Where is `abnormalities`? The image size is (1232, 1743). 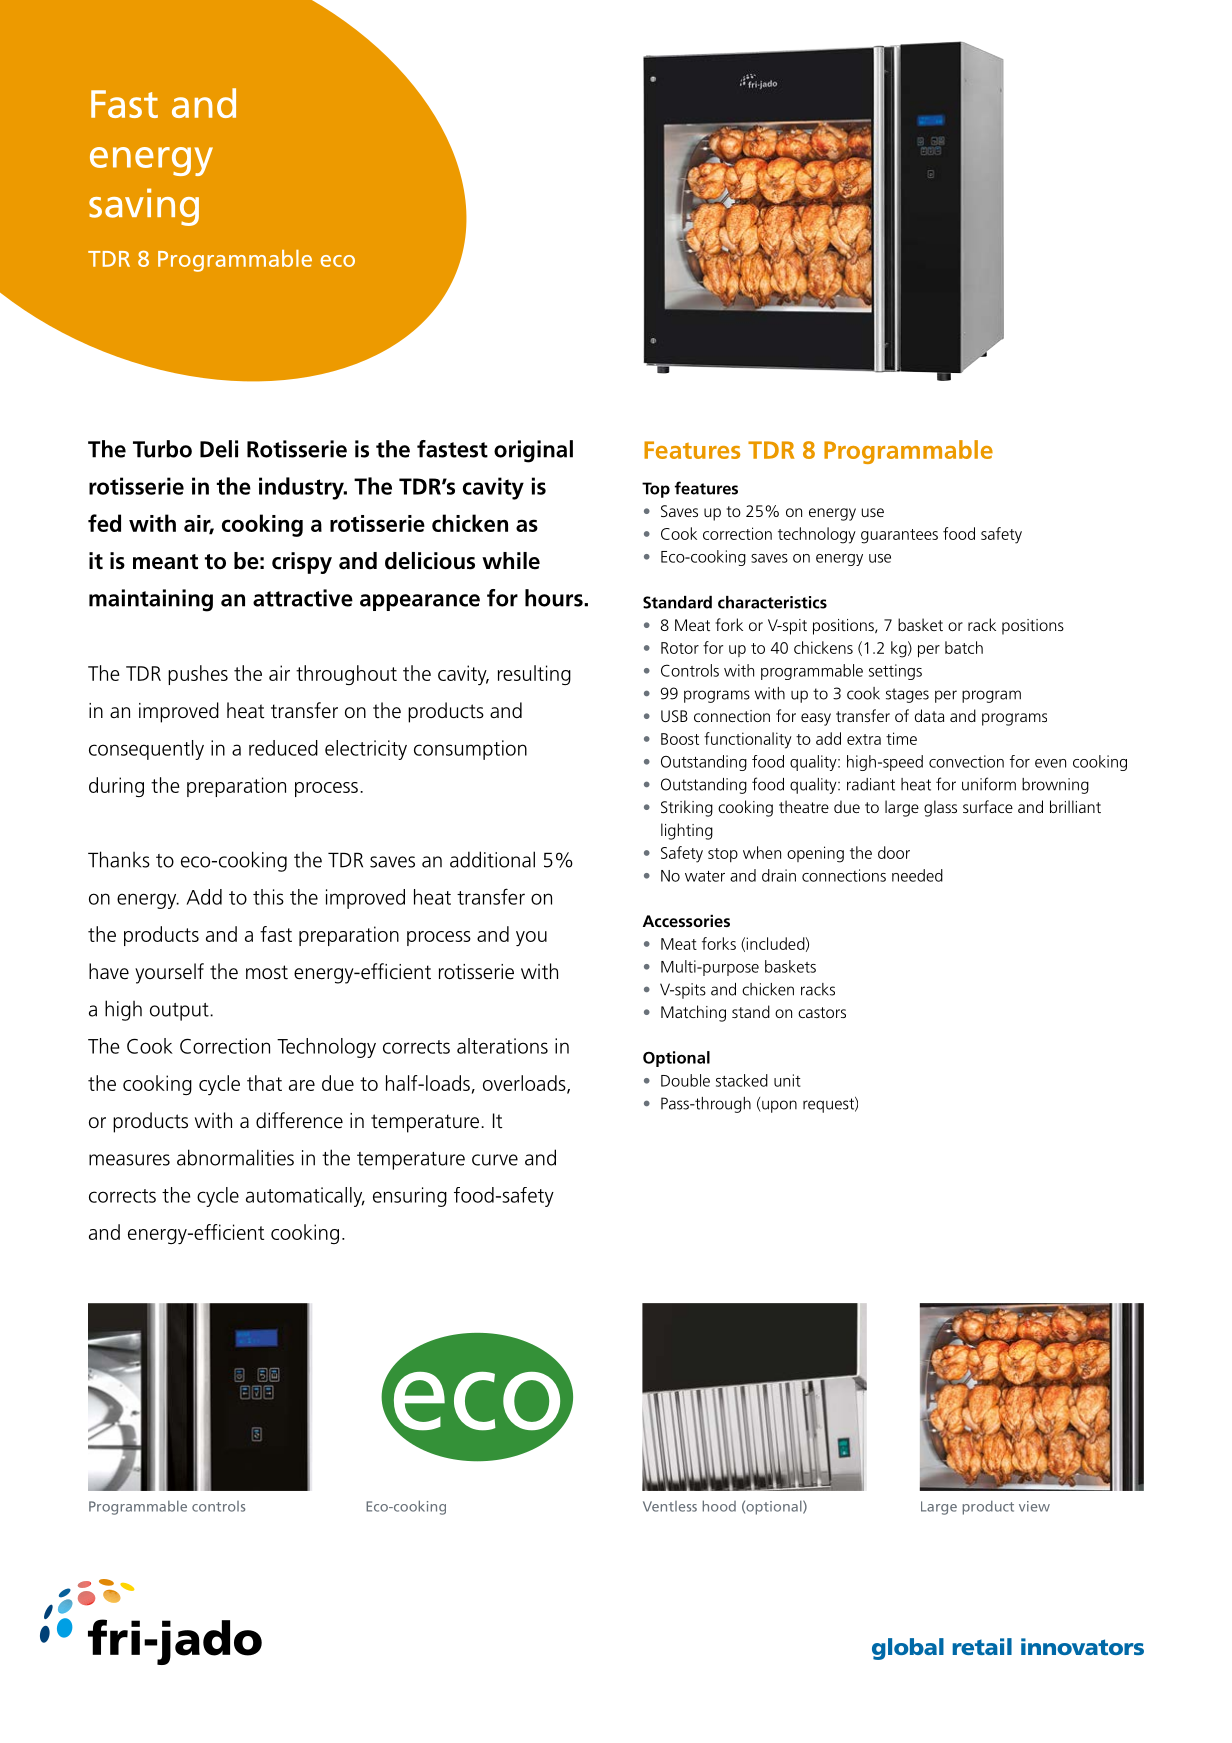
abnormalities is located at coordinates (235, 1157).
